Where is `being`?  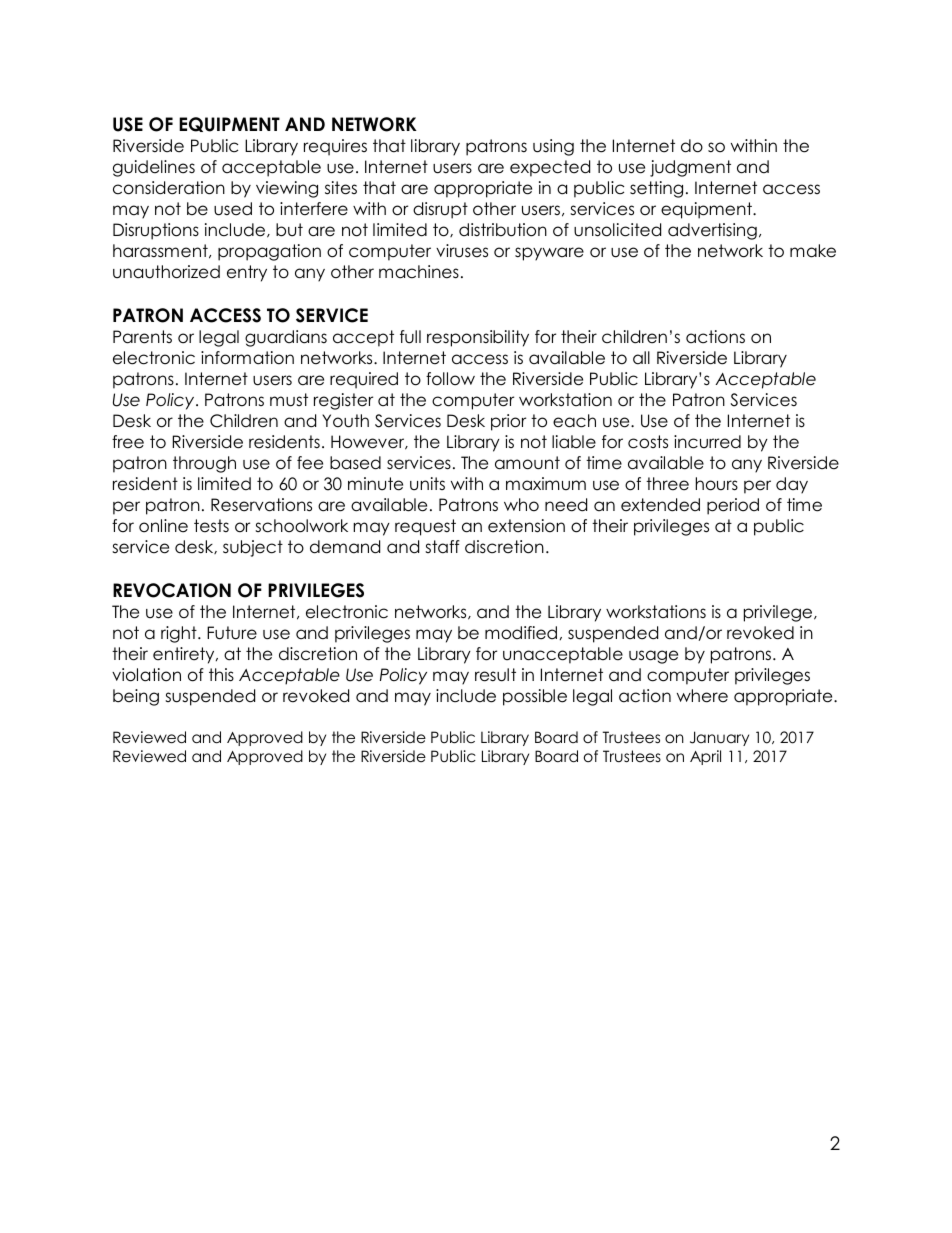 being is located at coordinates (136, 697).
